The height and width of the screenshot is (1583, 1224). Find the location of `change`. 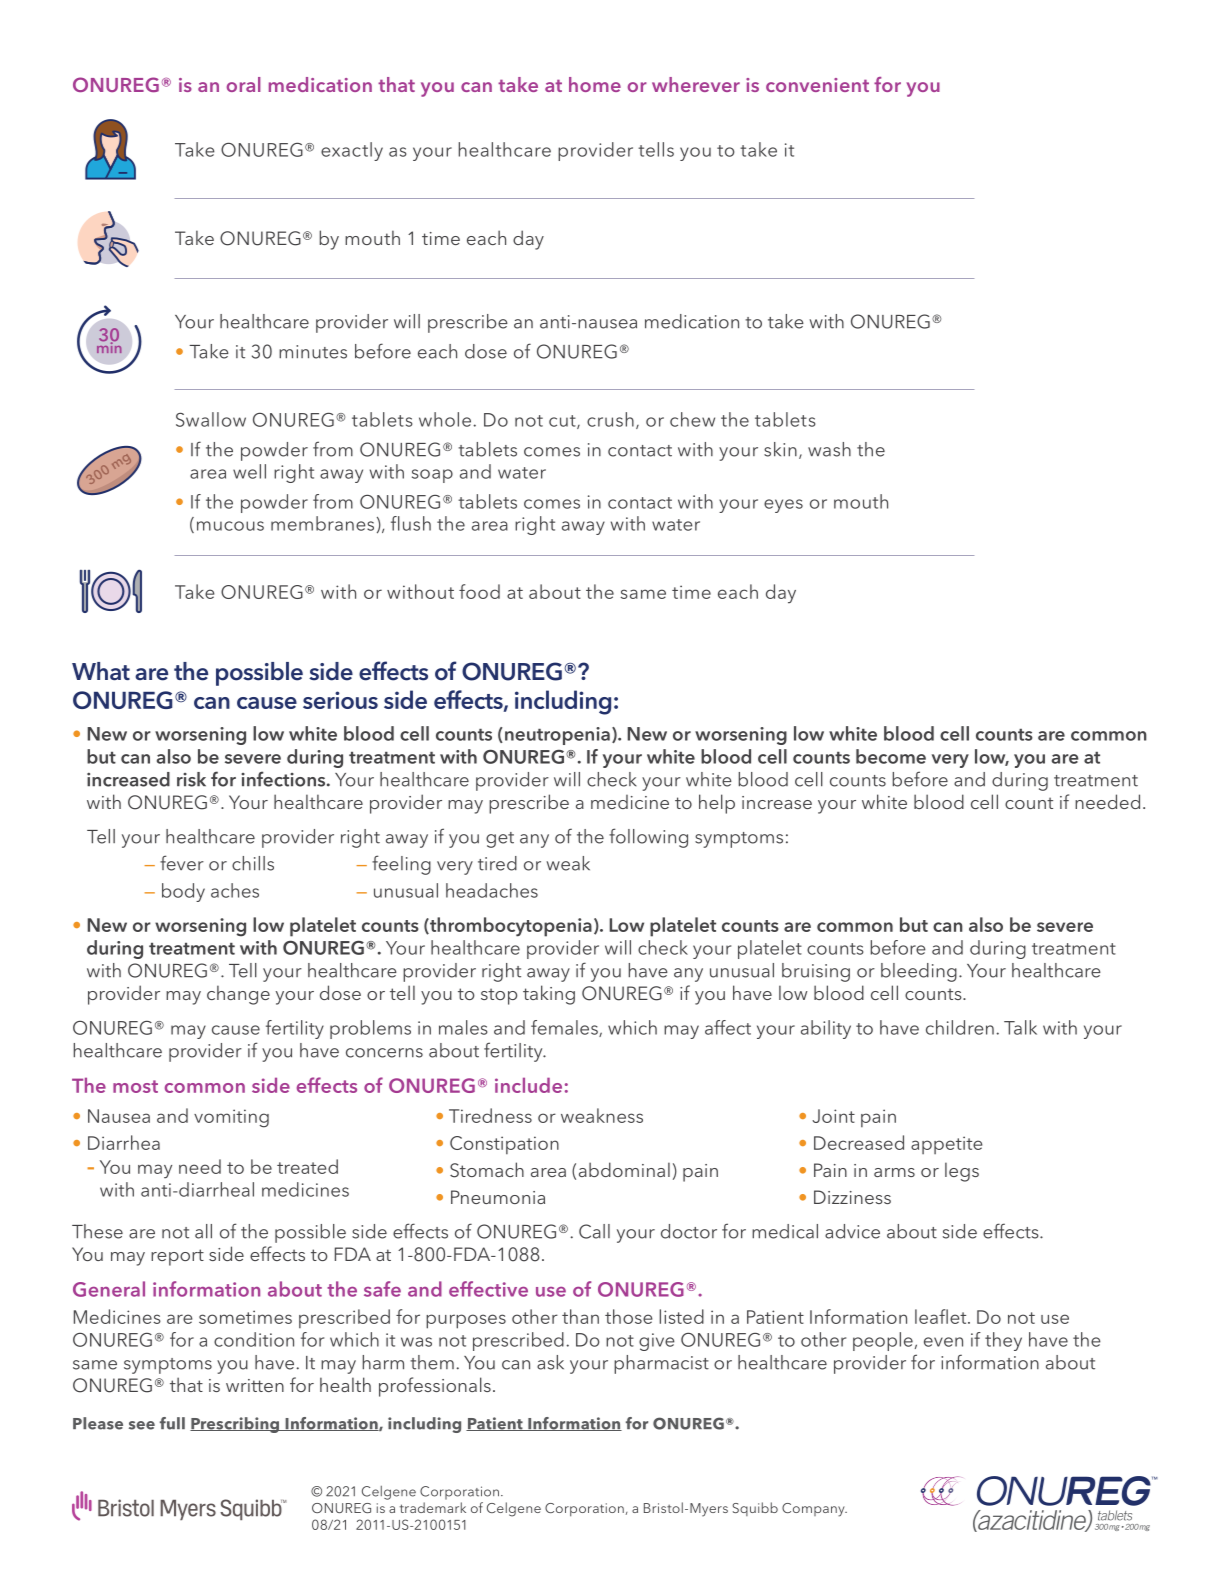

change is located at coordinates (238, 995).
